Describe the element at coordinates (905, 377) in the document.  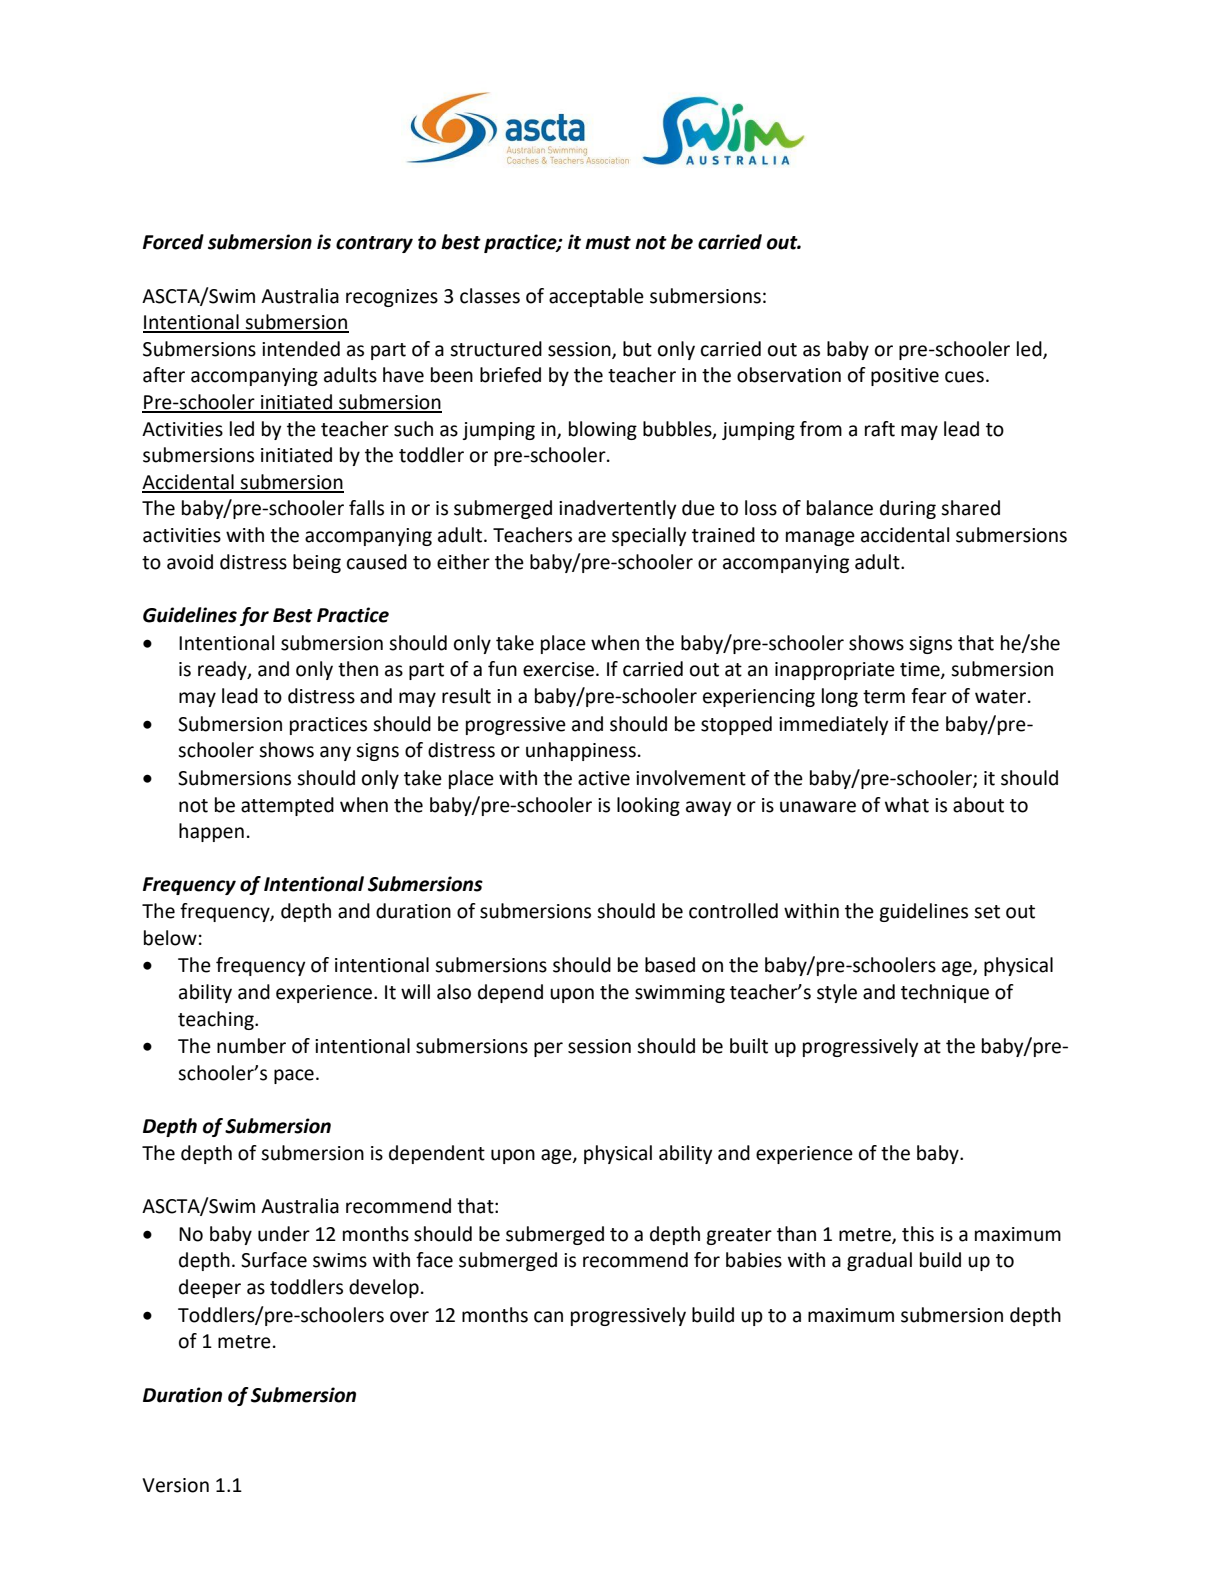
I see `positive` at that location.
